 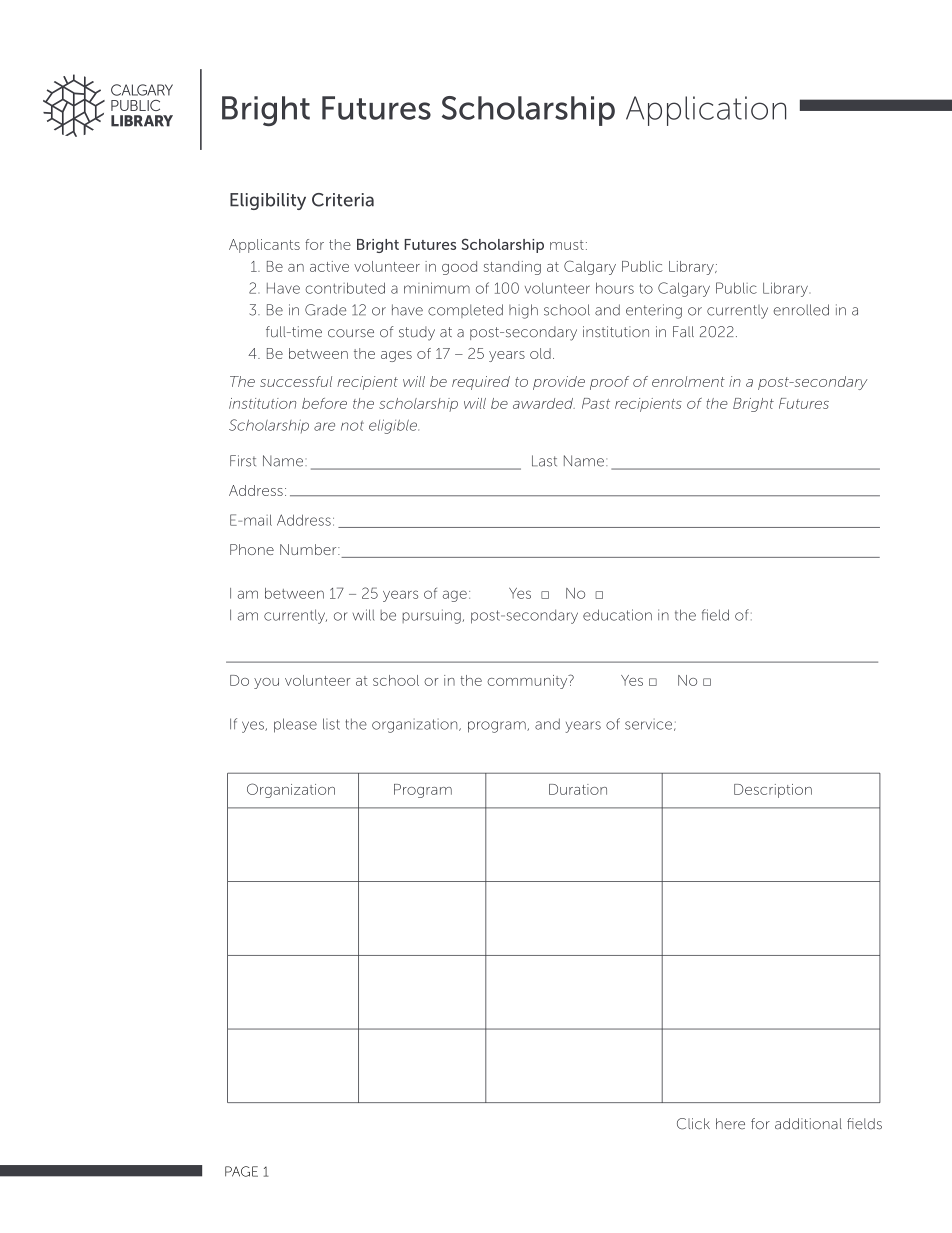 I want to click on please, so click(x=295, y=725).
